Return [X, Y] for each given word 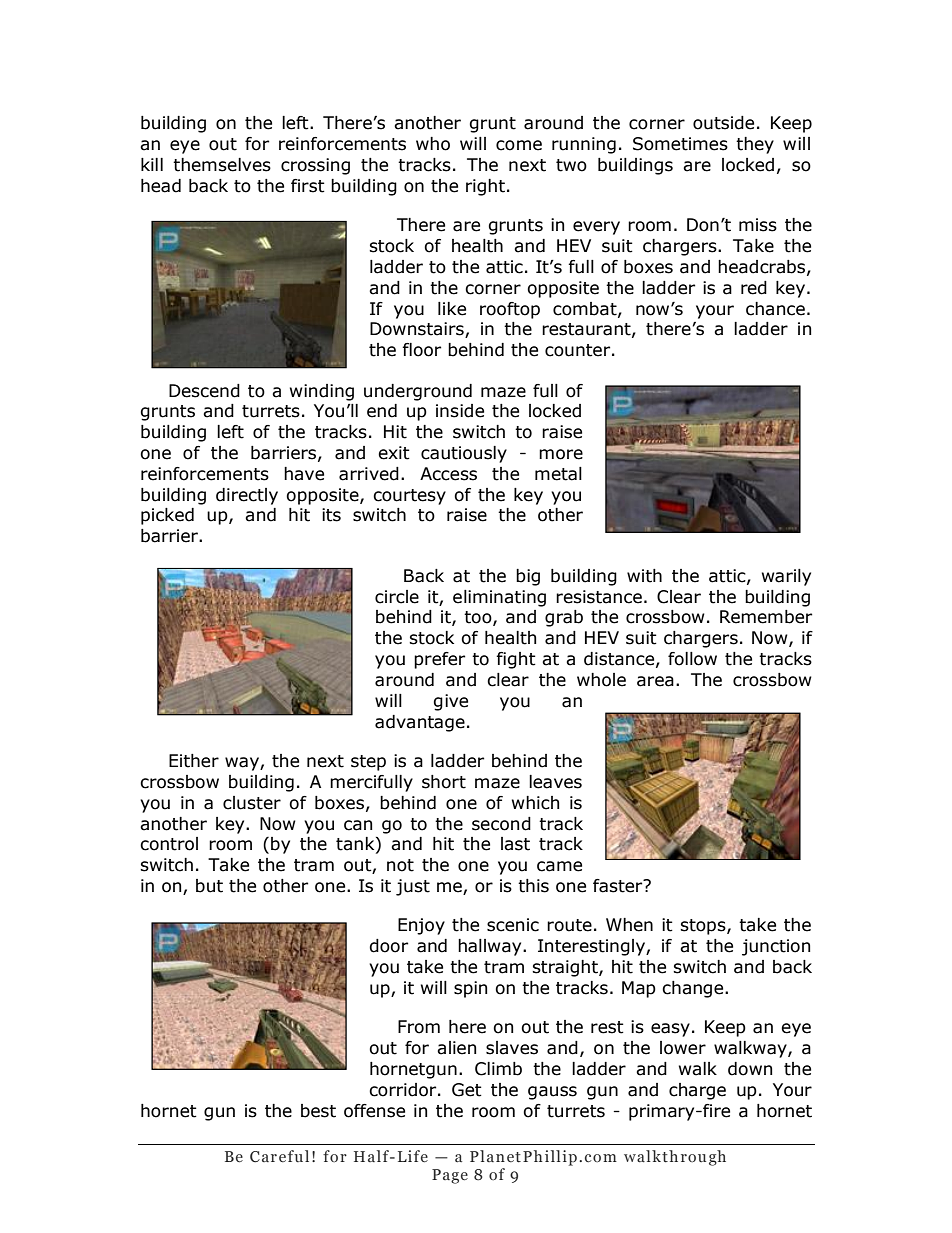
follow [692, 659]
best [318, 1111]
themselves [222, 165]
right [485, 187]
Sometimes [680, 144]
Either [194, 761]
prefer [439, 660]
